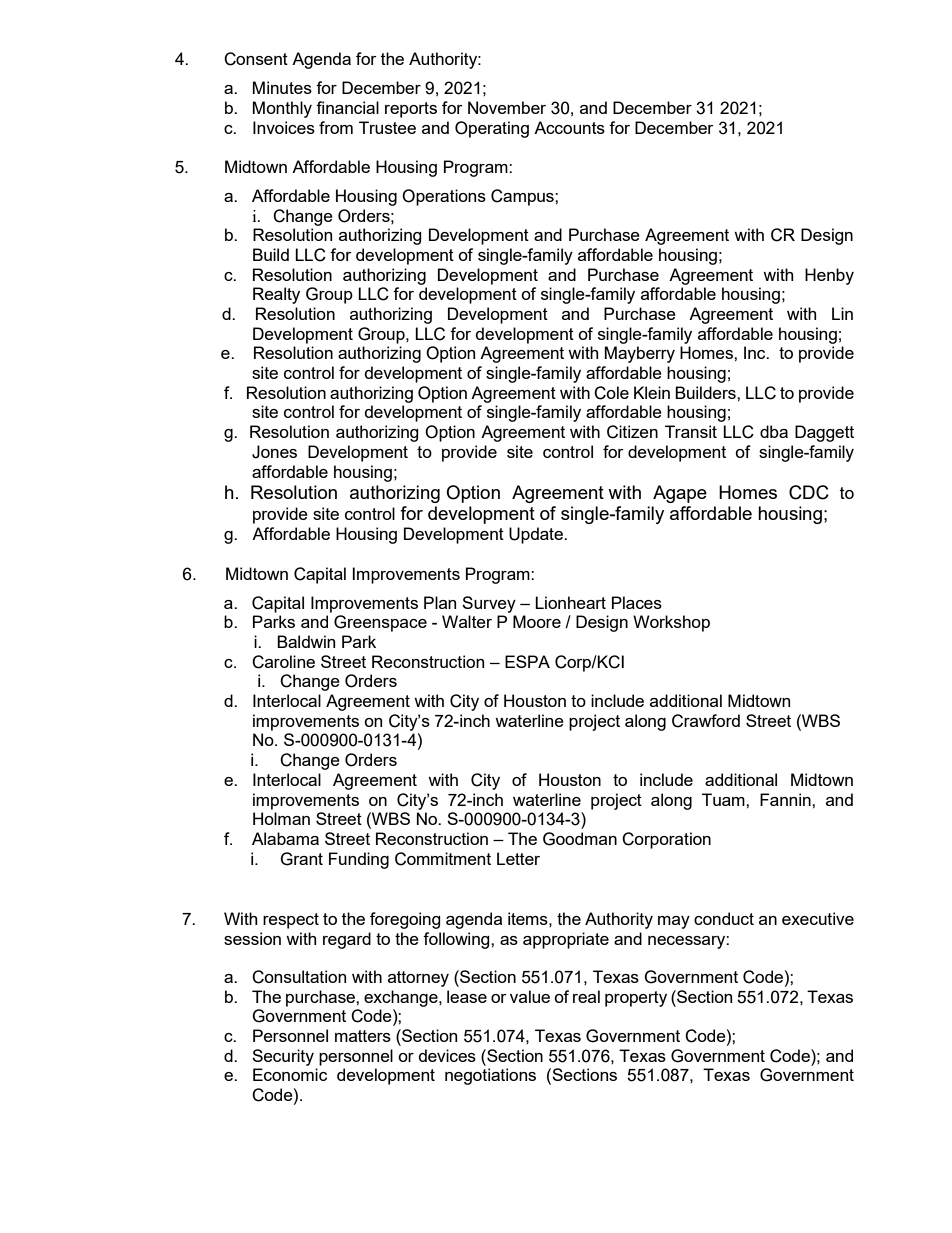 The width and height of the screenshot is (952, 1233). I want to click on financial, so click(347, 107).
